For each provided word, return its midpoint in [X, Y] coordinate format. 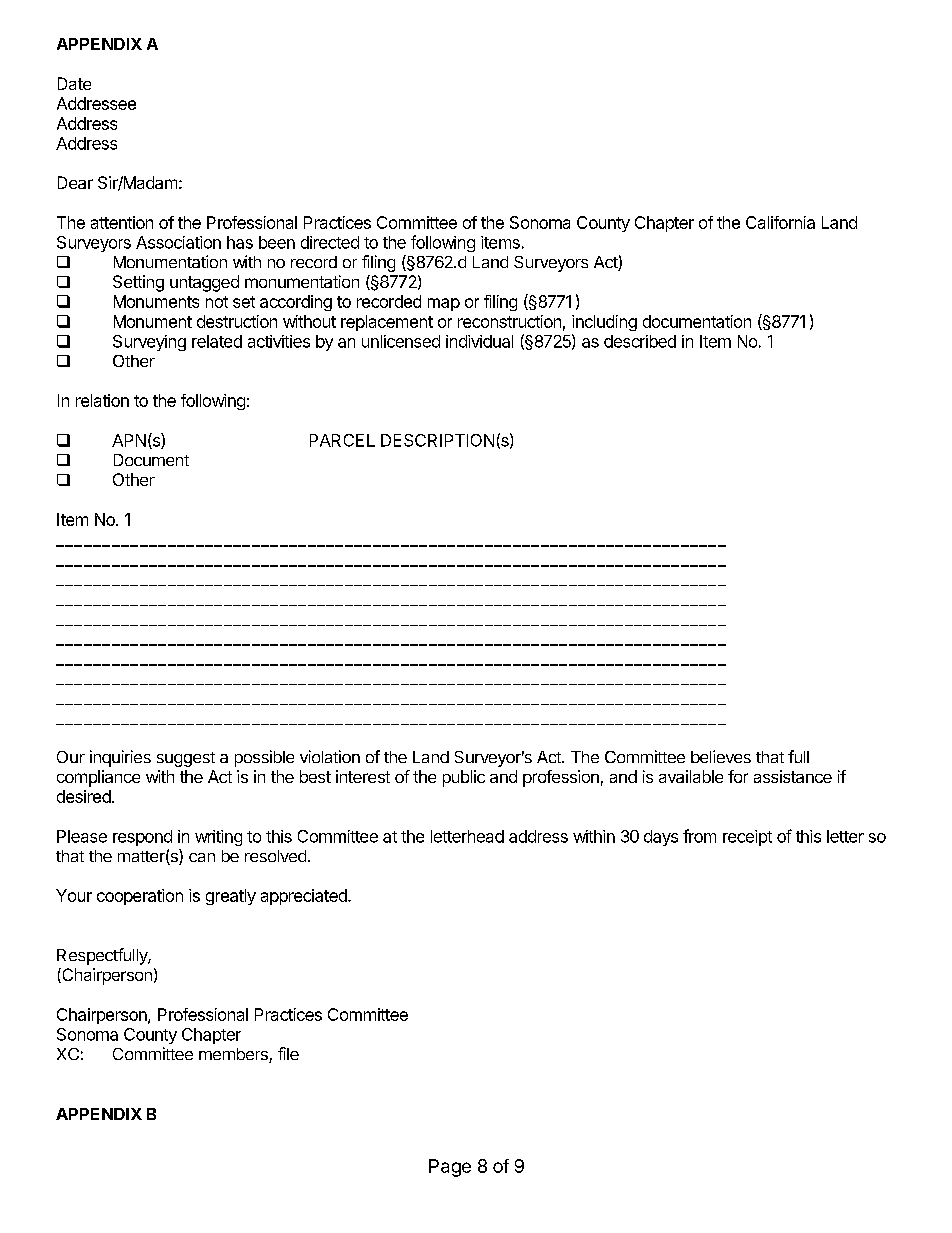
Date [74, 83]
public [464, 778]
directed [330, 242]
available [691, 776]
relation [102, 400]
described [640, 341]
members [234, 1055]
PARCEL [342, 440]
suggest [186, 759]
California [780, 222]
